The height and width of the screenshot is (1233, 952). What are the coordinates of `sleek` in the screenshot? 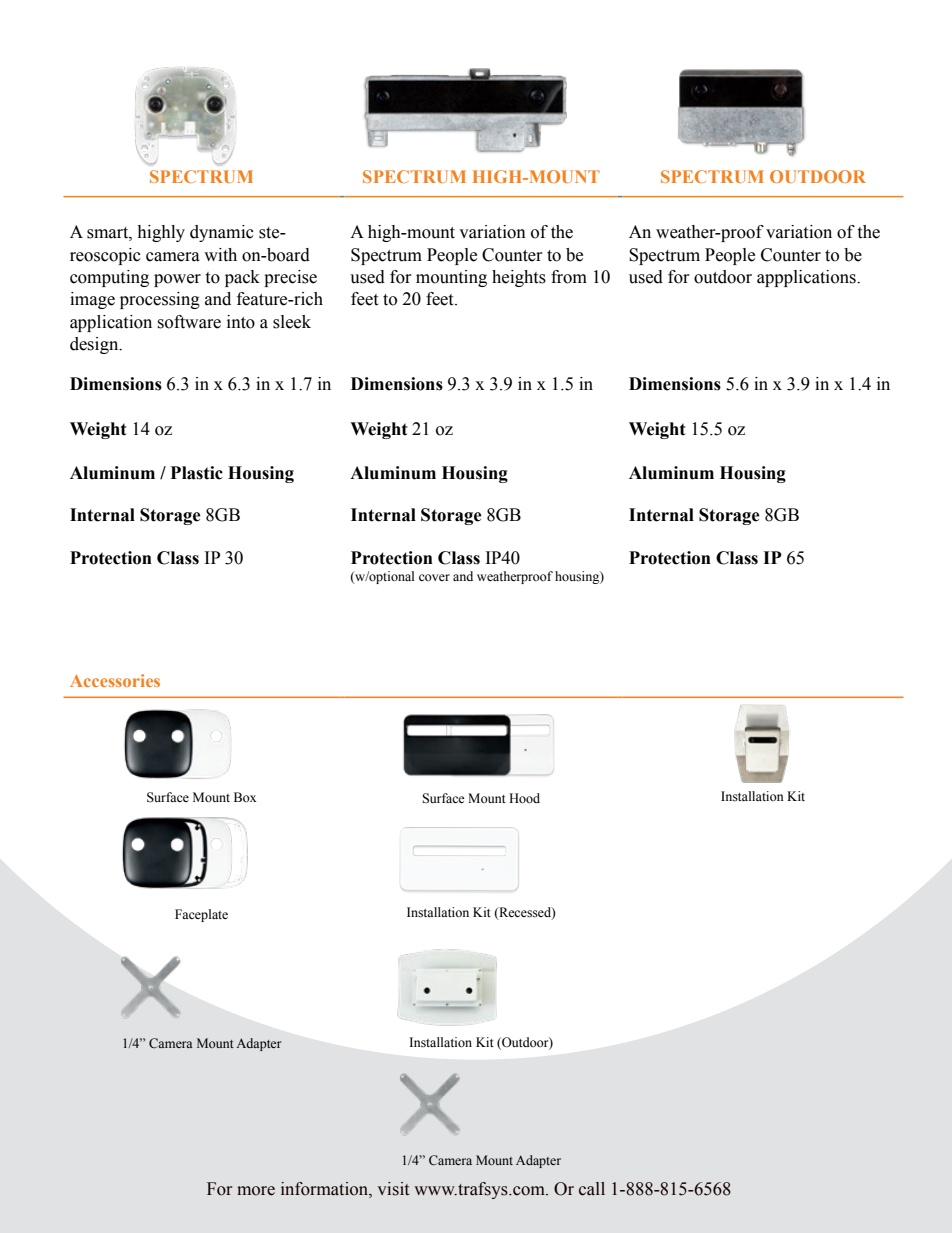 It's located at (292, 322).
